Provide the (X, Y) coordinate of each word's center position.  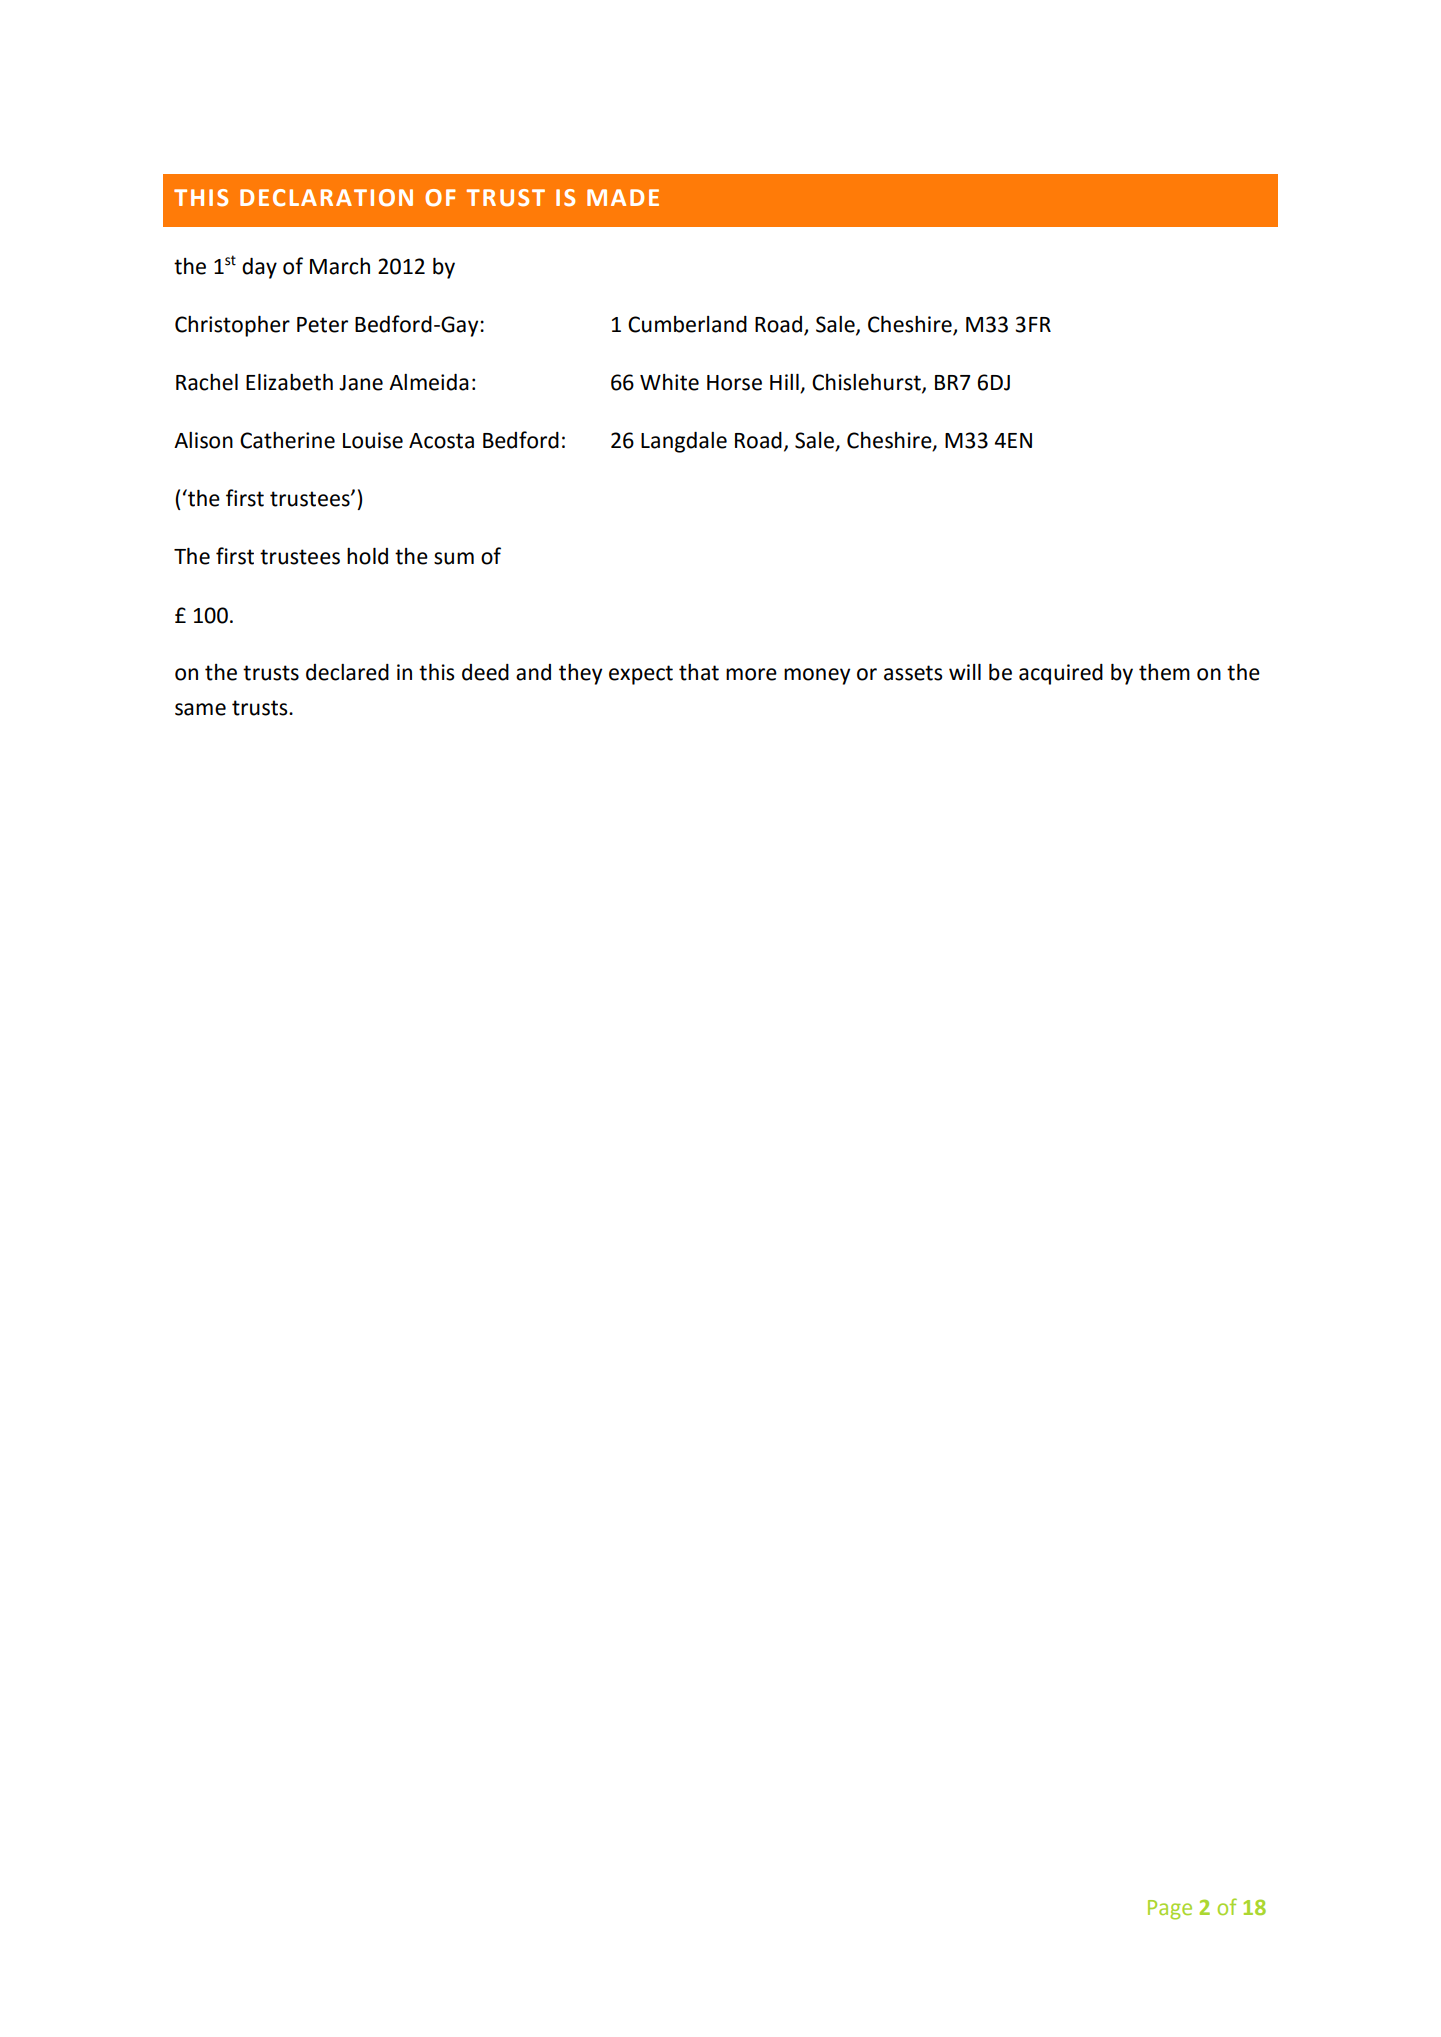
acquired (1061, 674)
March (340, 266)
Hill (784, 382)
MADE (623, 197)
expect (641, 675)
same (200, 709)
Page (1170, 1910)
